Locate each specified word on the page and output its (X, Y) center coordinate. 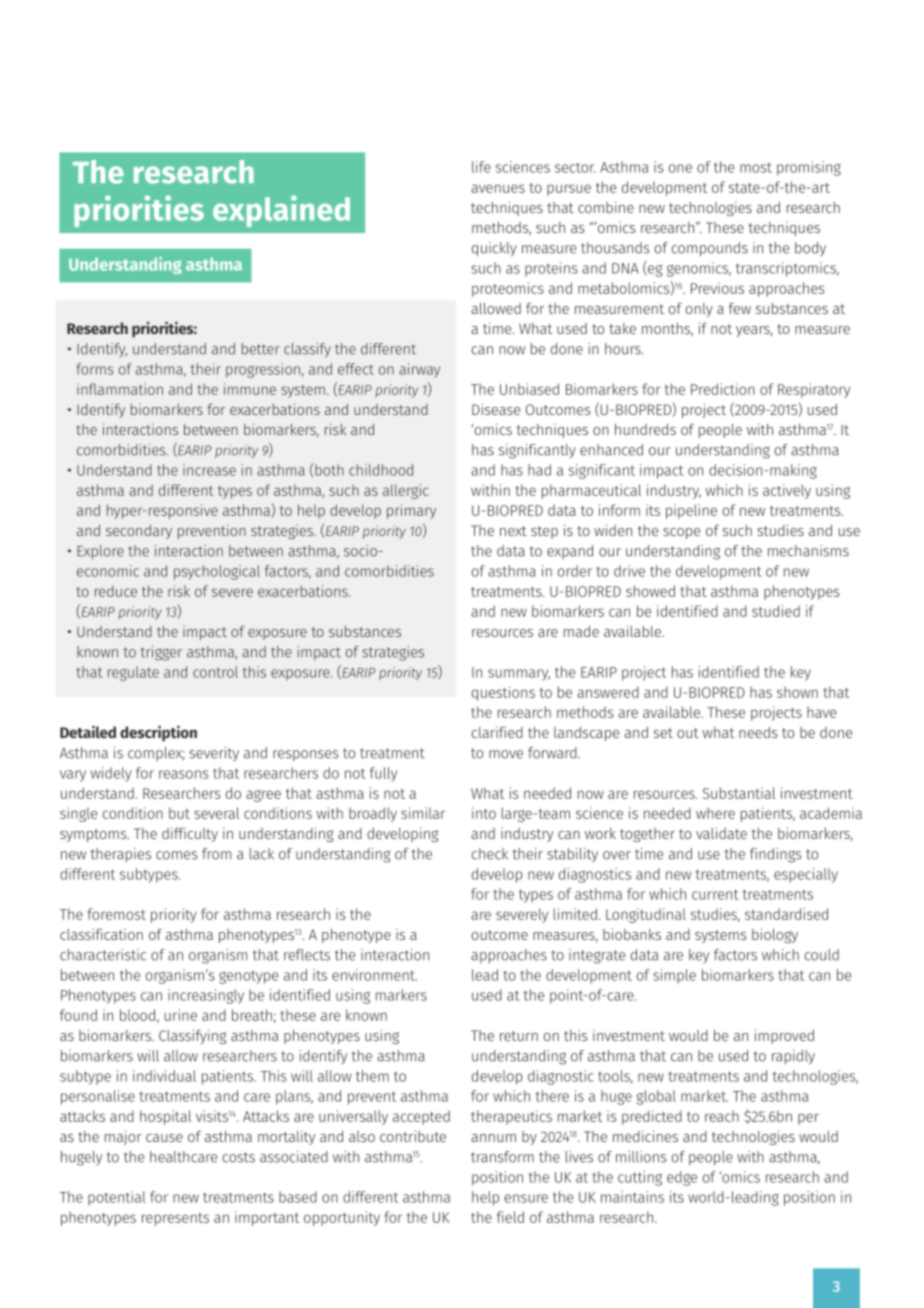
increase (209, 470)
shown (797, 692)
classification (101, 934)
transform (502, 1157)
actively (787, 491)
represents (175, 1219)
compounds (709, 249)
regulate (133, 673)
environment (374, 975)
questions (503, 693)
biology (775, 935)
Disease (496, 409)
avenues (498, 188)
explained (281, 211)
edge (682, 1178)
